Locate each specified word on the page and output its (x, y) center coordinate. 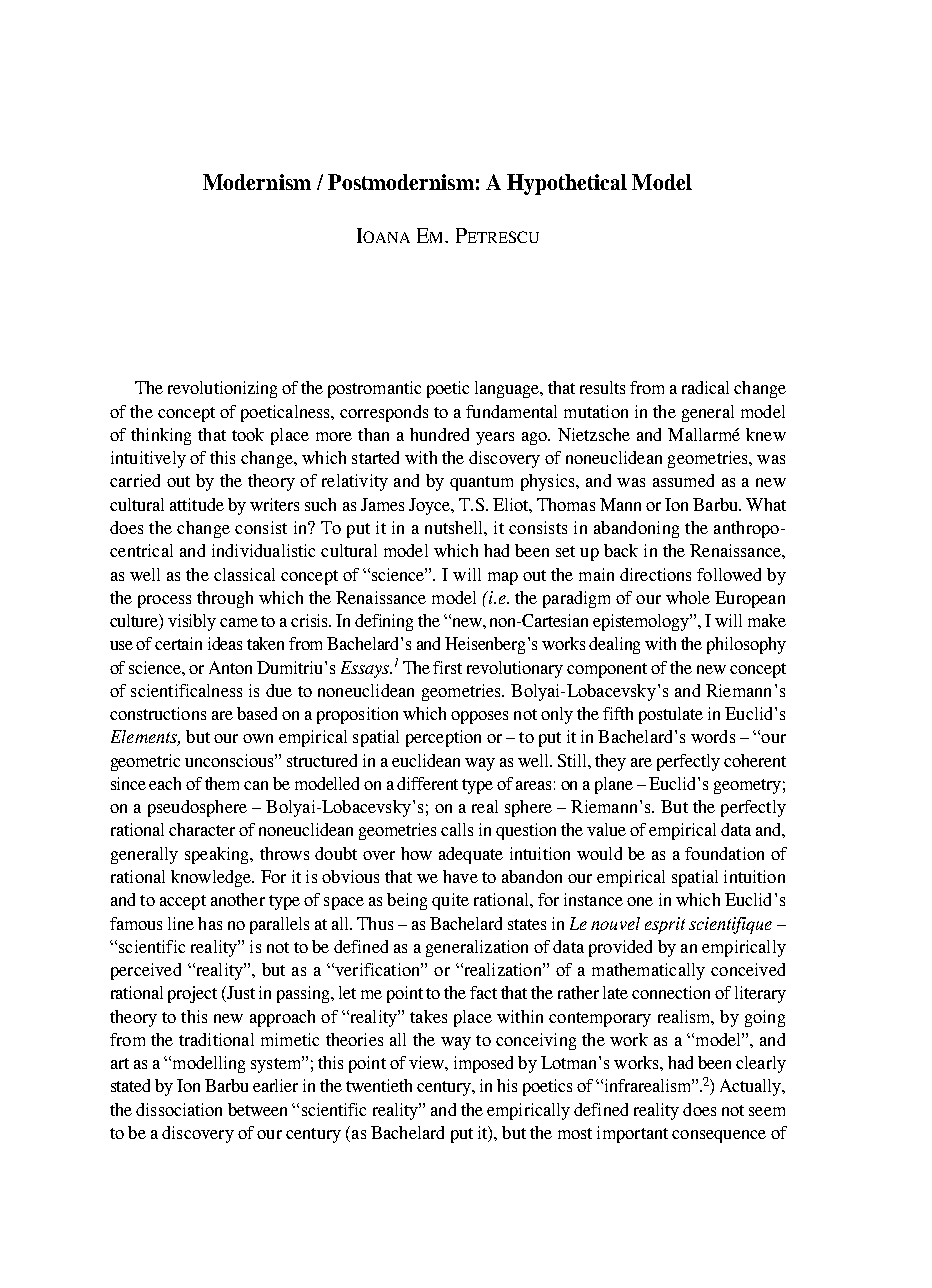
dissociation (179, 1109)
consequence (719, 1136)
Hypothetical (567, 184)
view (427, 1062)
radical (705, 387)
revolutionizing (222, 389)
